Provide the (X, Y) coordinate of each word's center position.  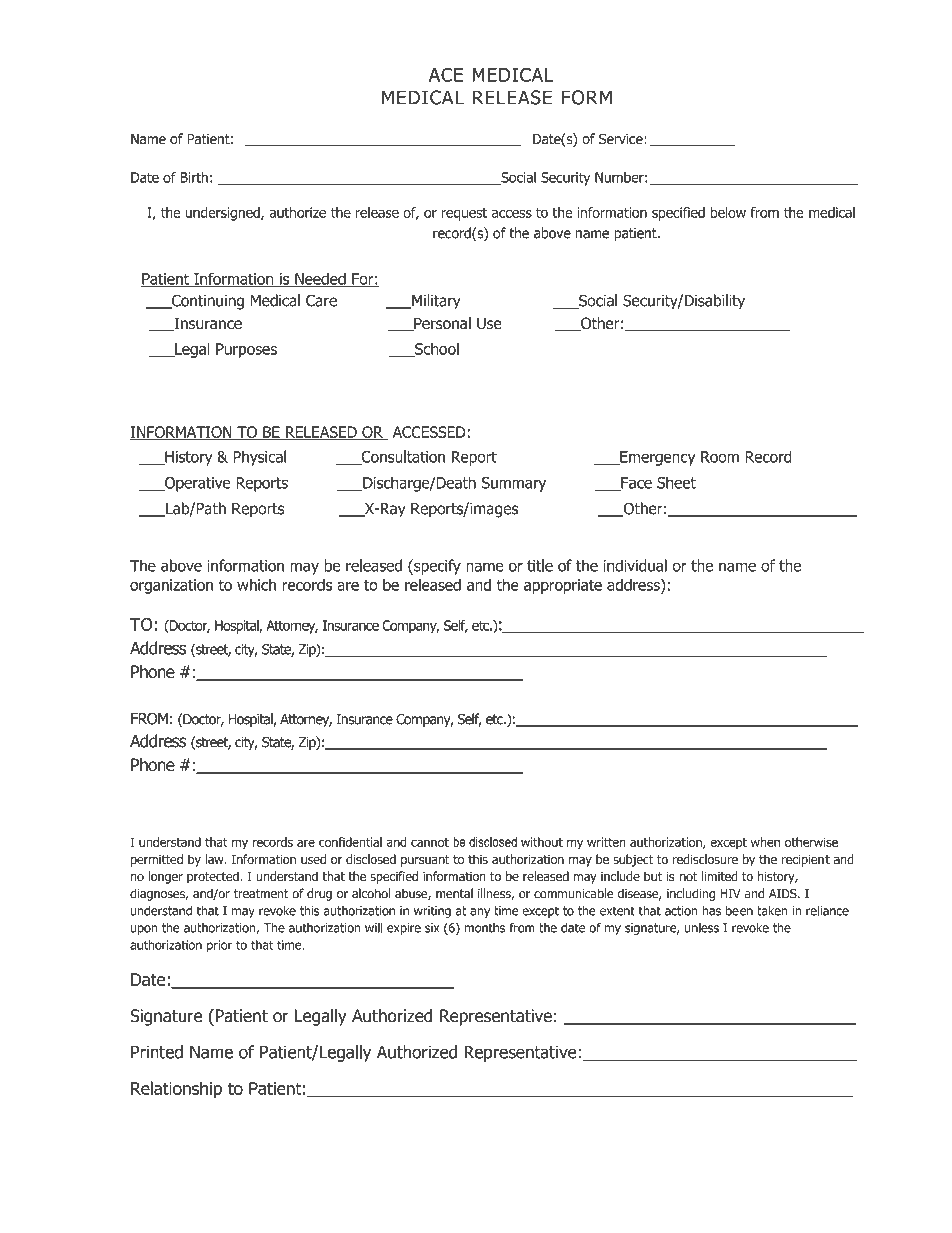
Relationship (176, 1089)
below (728, 212)
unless (702, 928)
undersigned (223, 214)
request (464, 214)
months (485, 928)
